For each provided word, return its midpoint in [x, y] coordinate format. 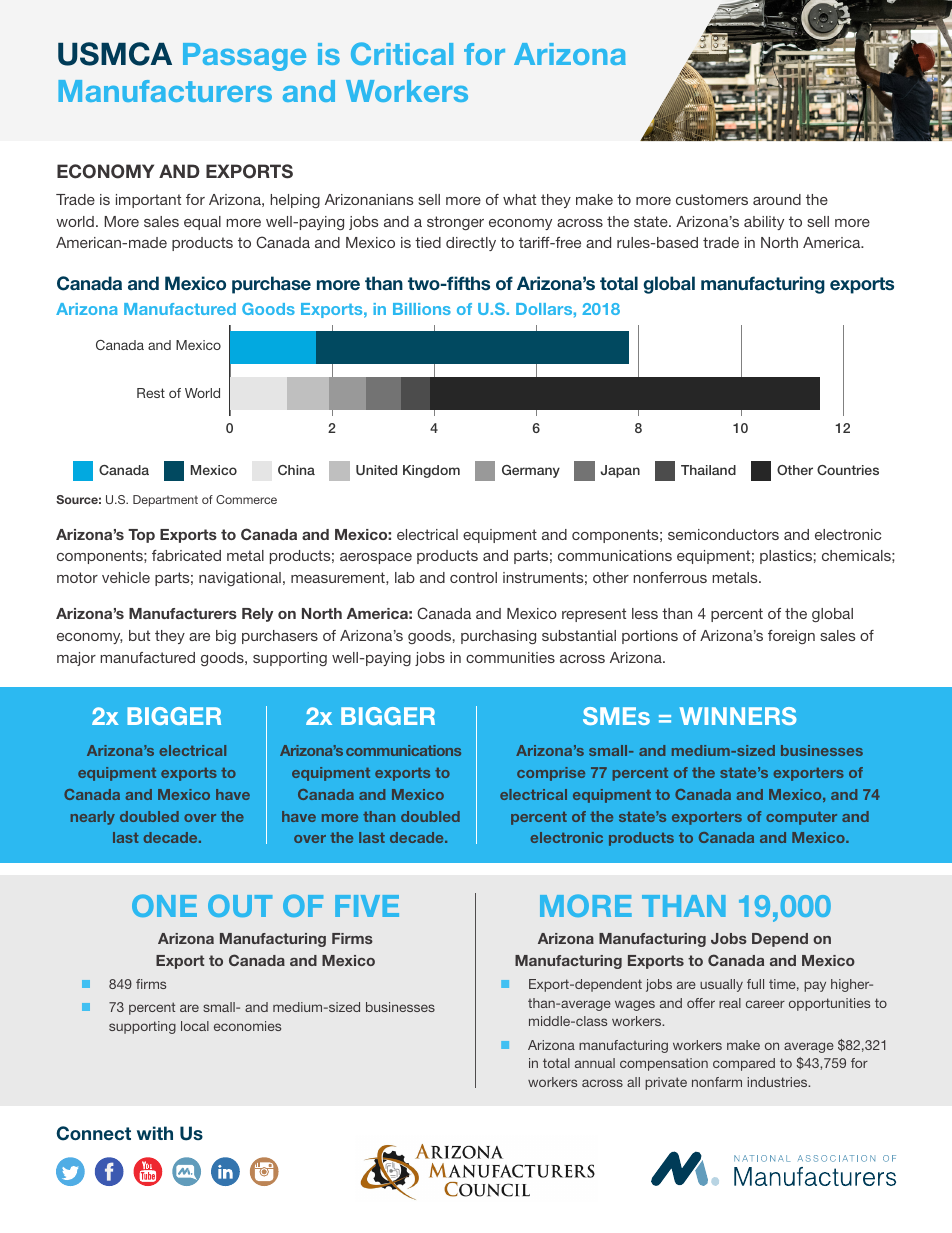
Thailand [708, 470]
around [777, 199]
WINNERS [738, 716]
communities [510, 657]
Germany [531, 471]
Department [165, 501]
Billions [422, 309]
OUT [240, 905]
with [155, 1133]
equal [202, 223]
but [139, 635]
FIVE [367, 906]
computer [801, 818]
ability [764, 223]
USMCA [115, 54]
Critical [402, 53]
